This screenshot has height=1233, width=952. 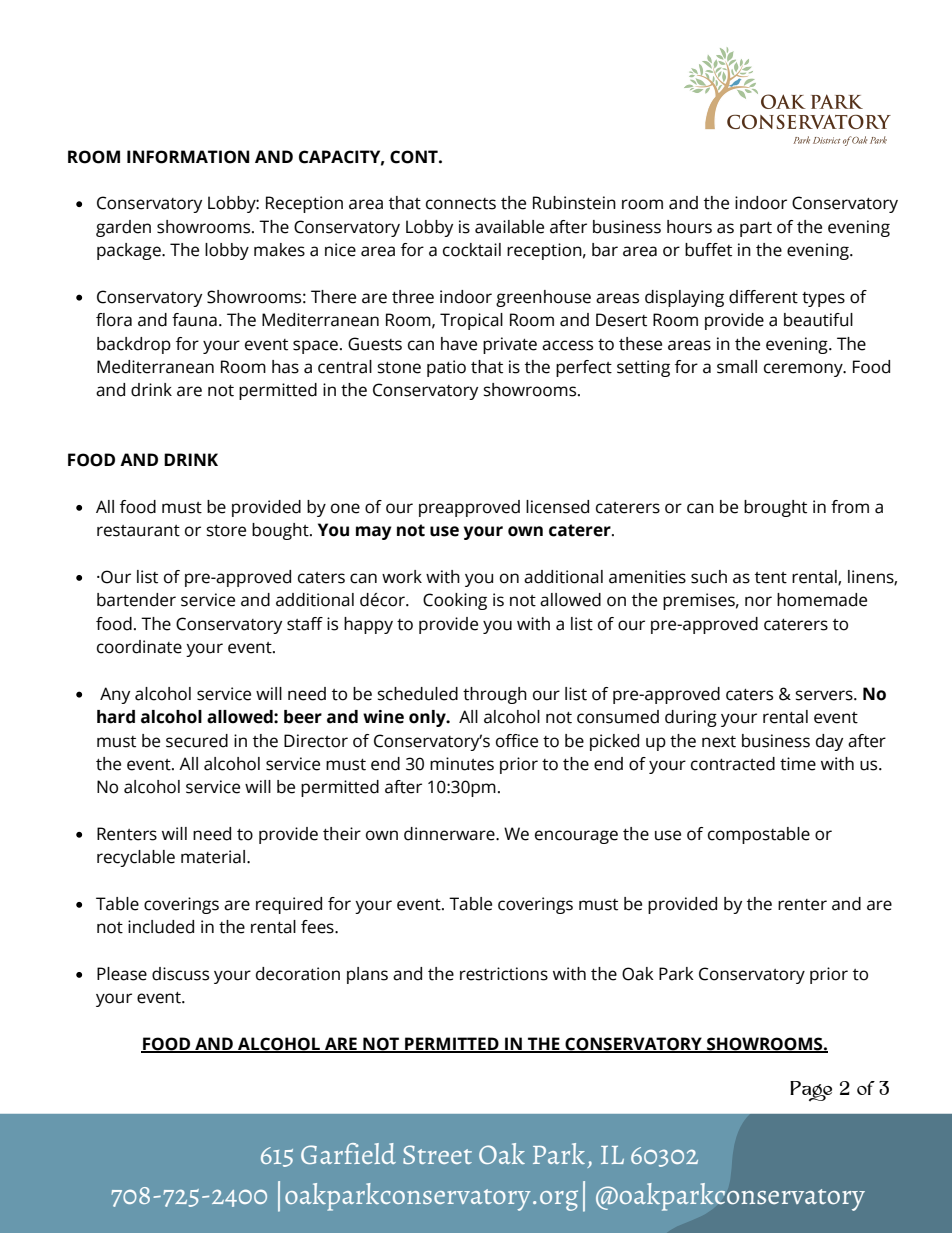 I want to click on Garfield, so click(x=348, y=1153).
